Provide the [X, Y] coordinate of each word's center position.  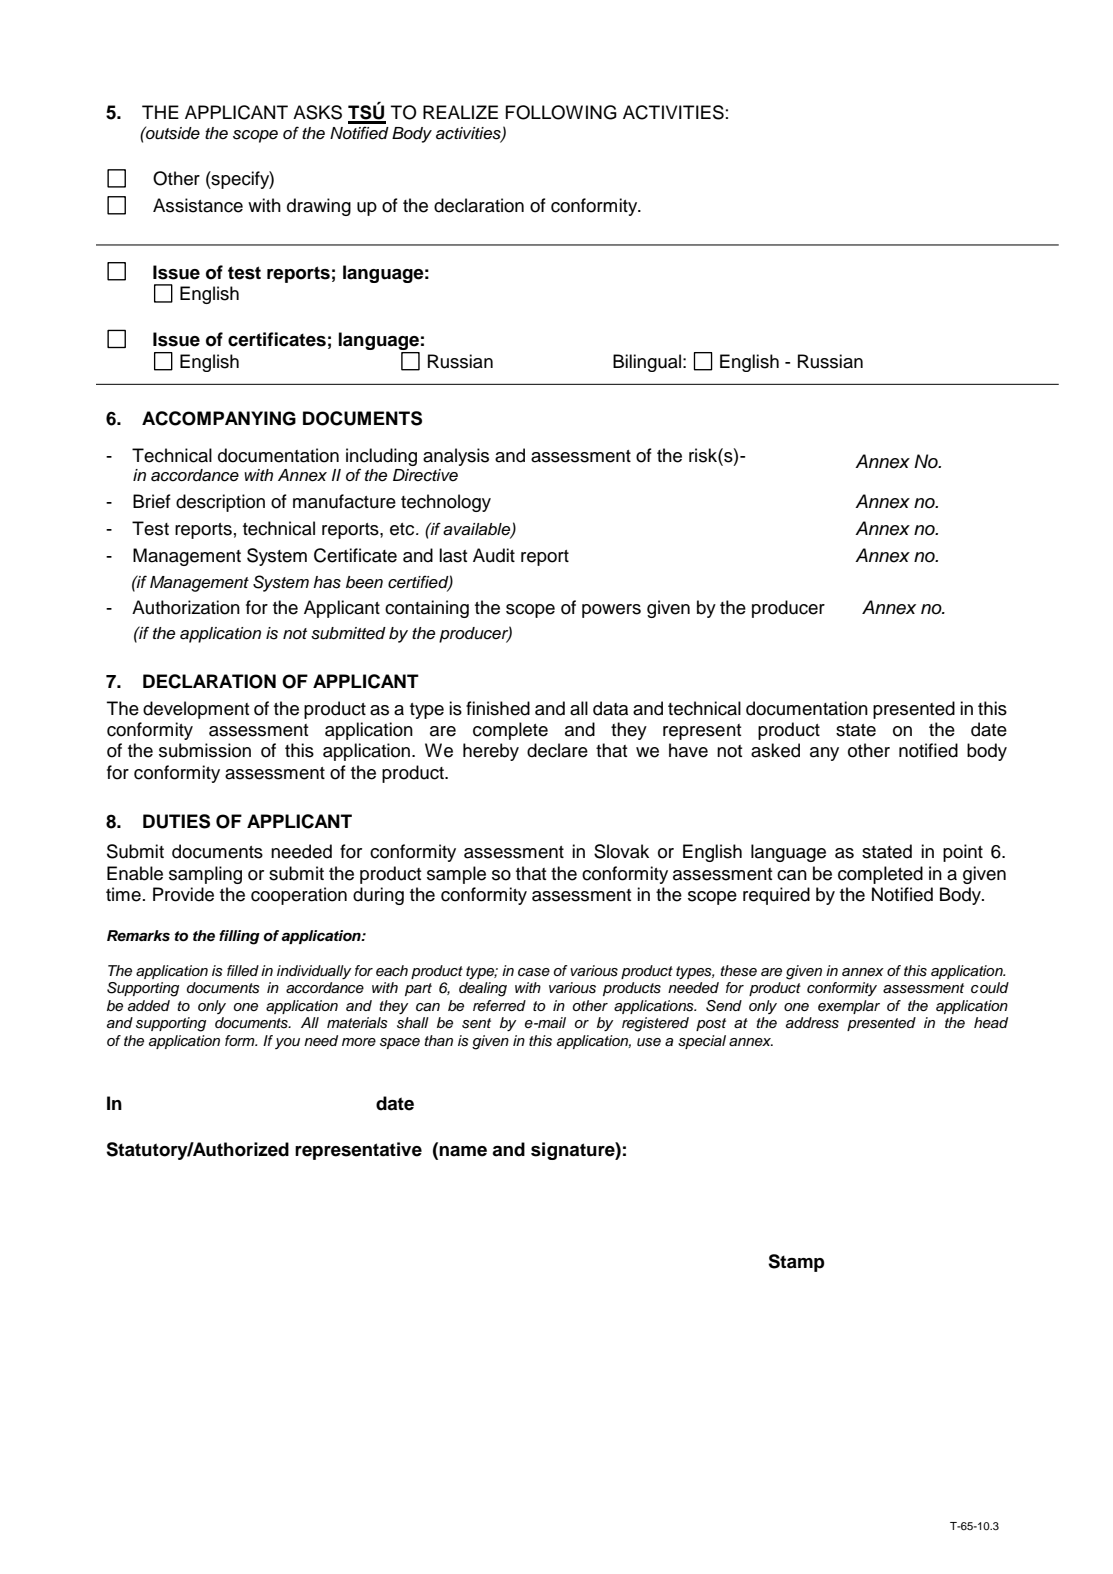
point [963, 853]
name [463, 1151]
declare [557, 750]
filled [243, 970]
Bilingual [647, 363]
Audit [494, 555]
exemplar [849, 1007]
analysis [456, 457]
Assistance [198, 205]
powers [611, 611]
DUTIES [176, 821]
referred [499, 1005]
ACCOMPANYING [219, 418]
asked [775, 750]
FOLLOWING [561, 112]
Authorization [186, 607]
